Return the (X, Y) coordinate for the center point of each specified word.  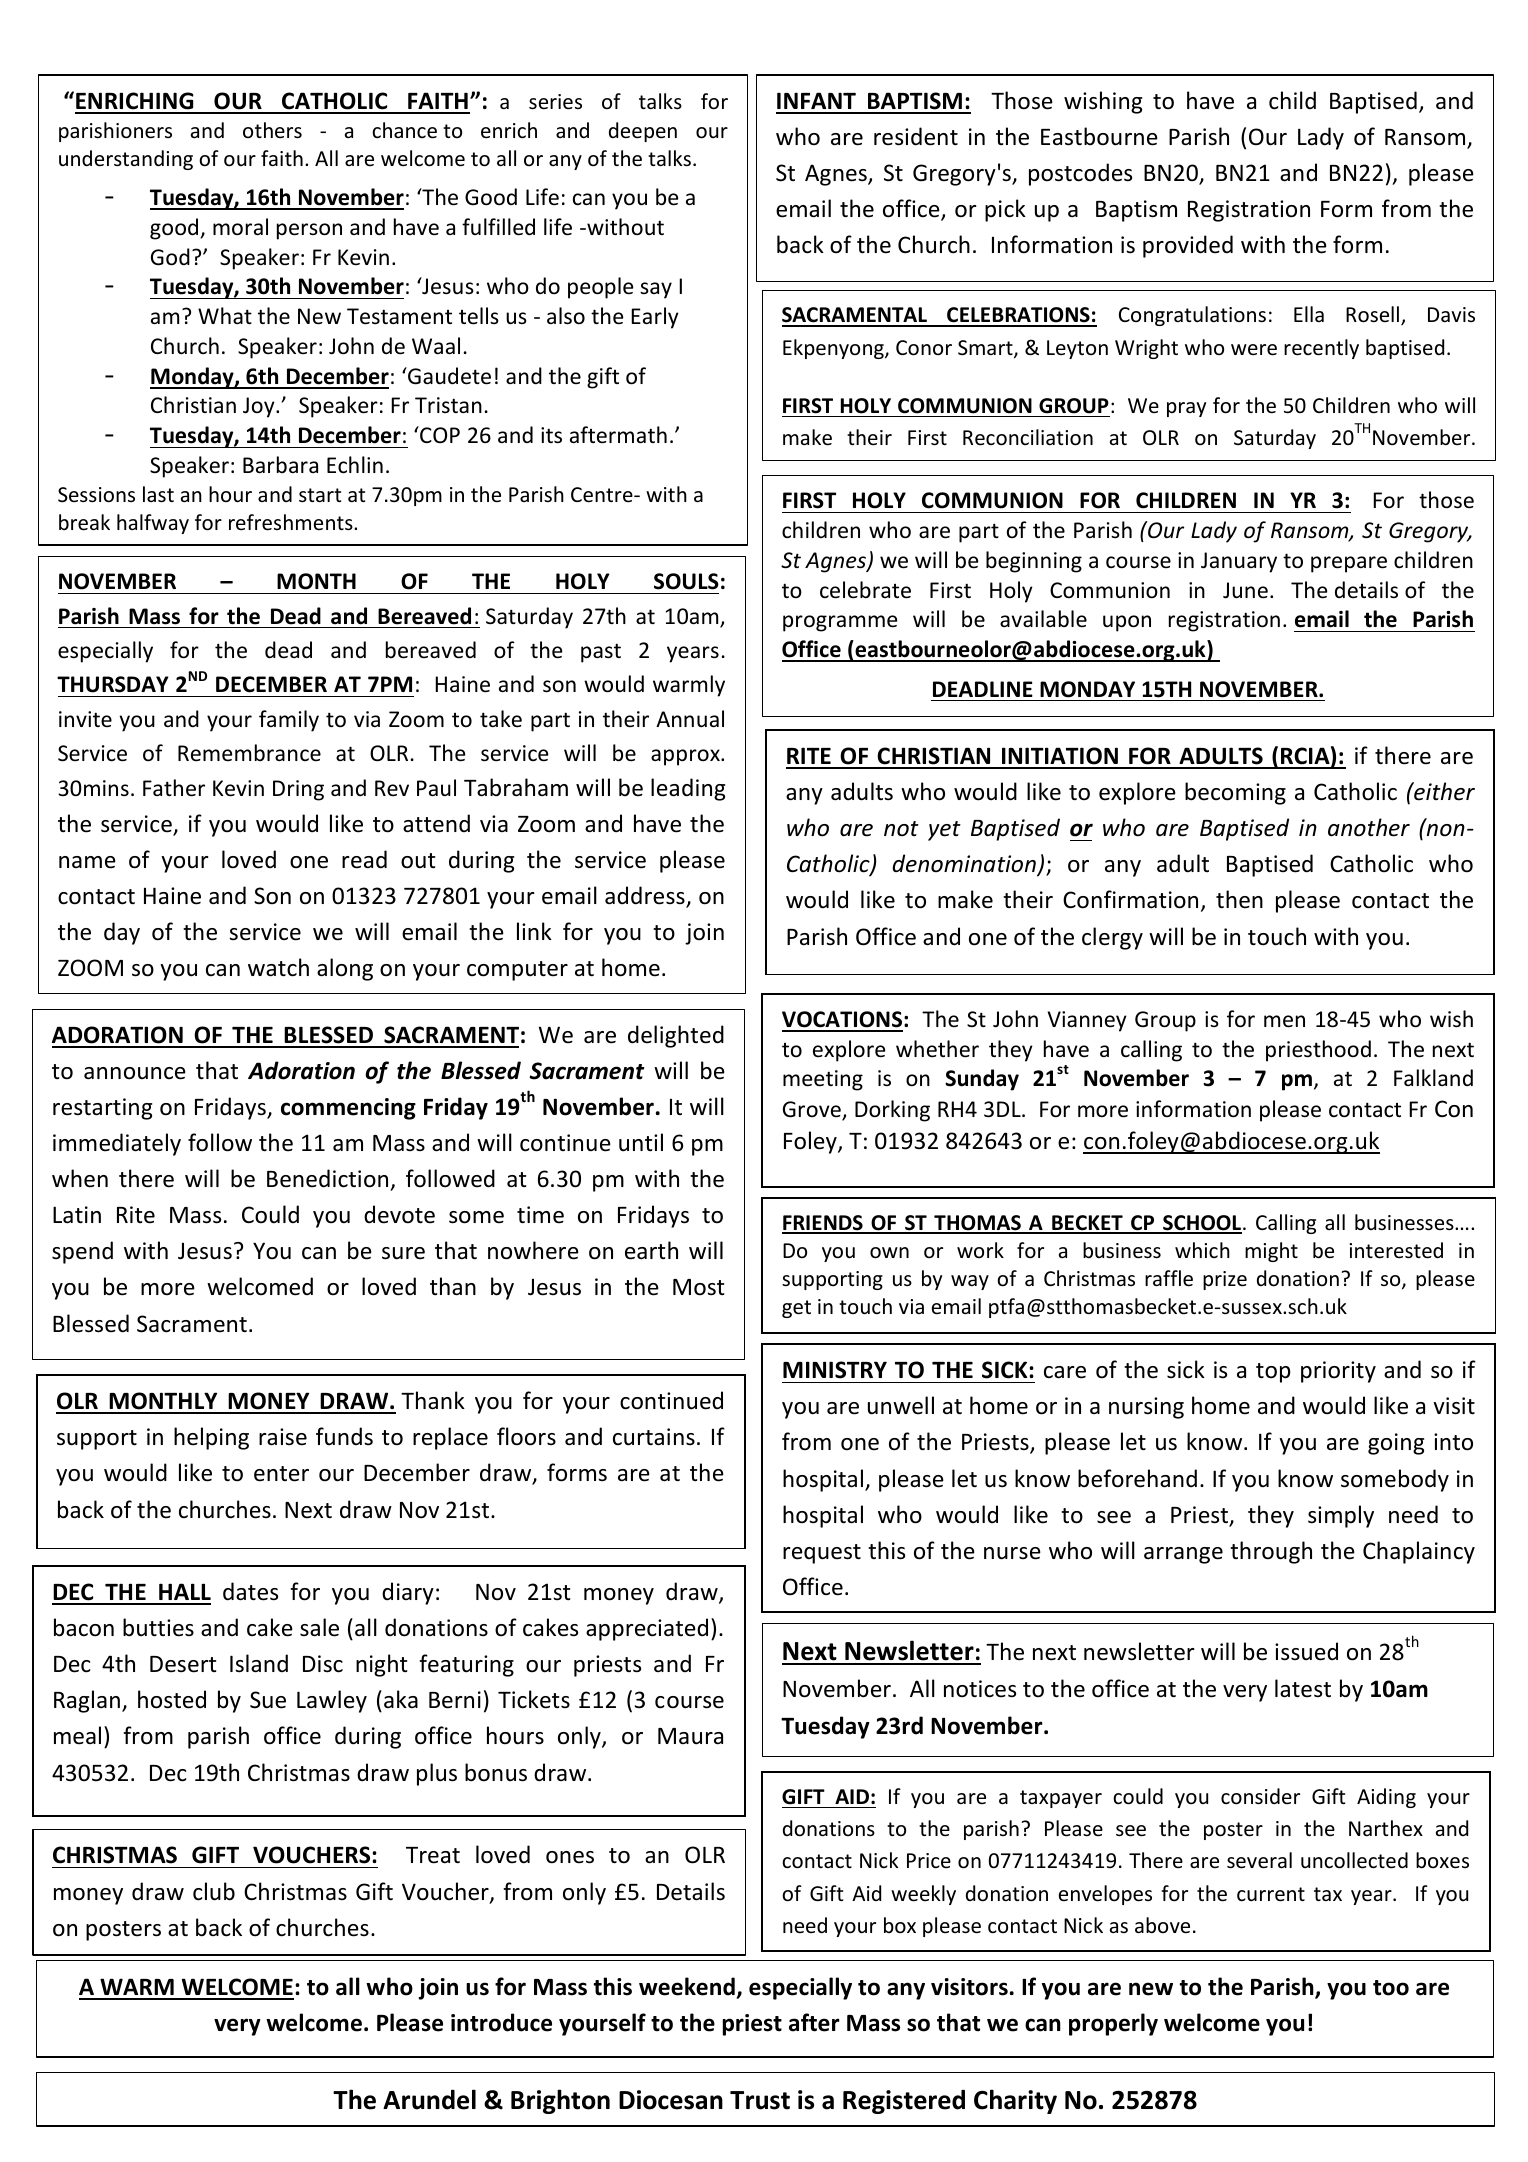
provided (1188, 246)
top (1273, 1373)
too (1391, 1988)
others (272, 130)
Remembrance (249, 753)
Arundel (429, 2099)
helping (211, 1438)
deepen (643, 132)
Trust (760, 2100)
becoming (1235, 793)
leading (688, 789)
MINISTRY (835, 1370)
